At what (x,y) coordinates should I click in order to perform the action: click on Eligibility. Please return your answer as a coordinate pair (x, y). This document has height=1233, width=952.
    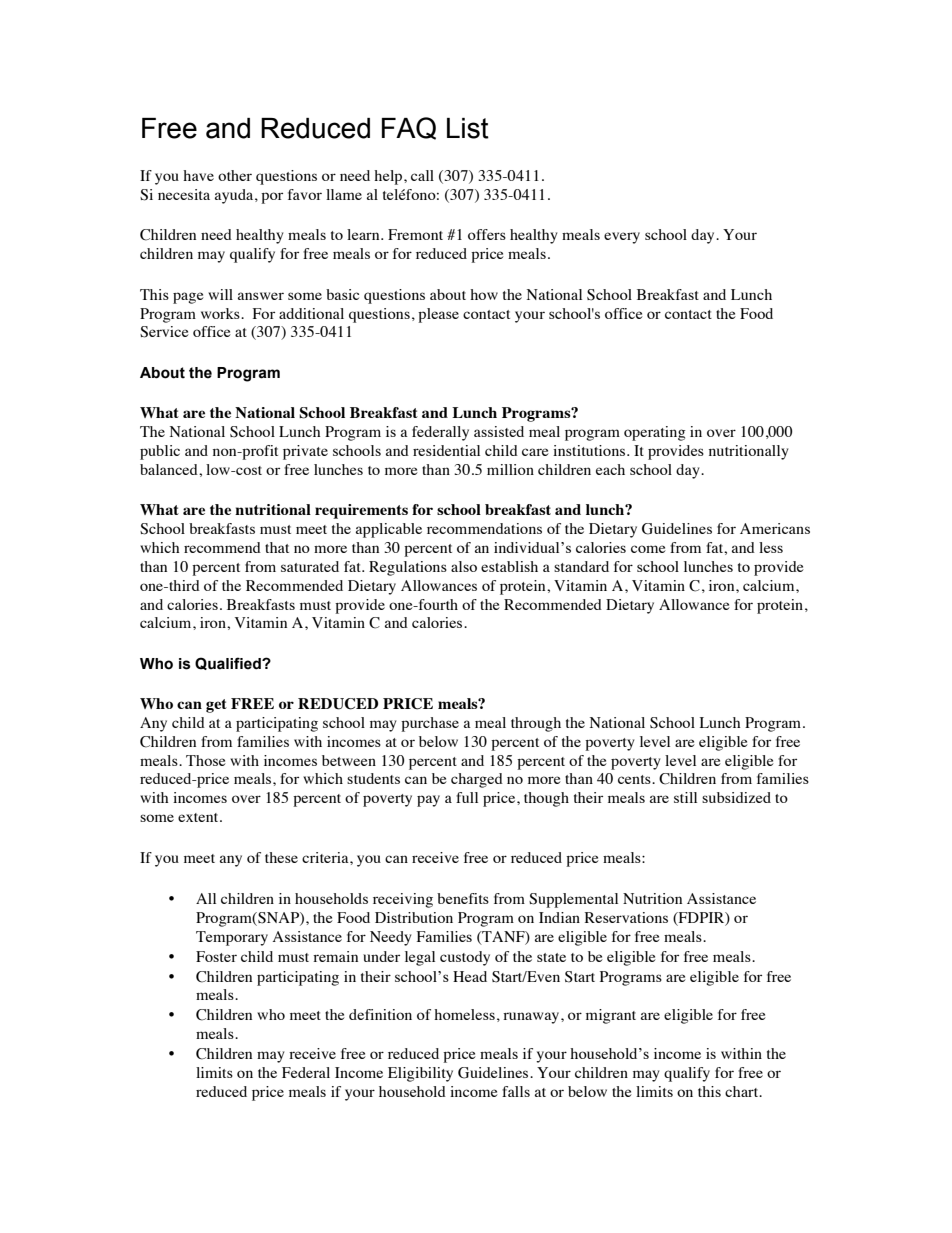
    Looking at the image, I should click on (420, 1074).
